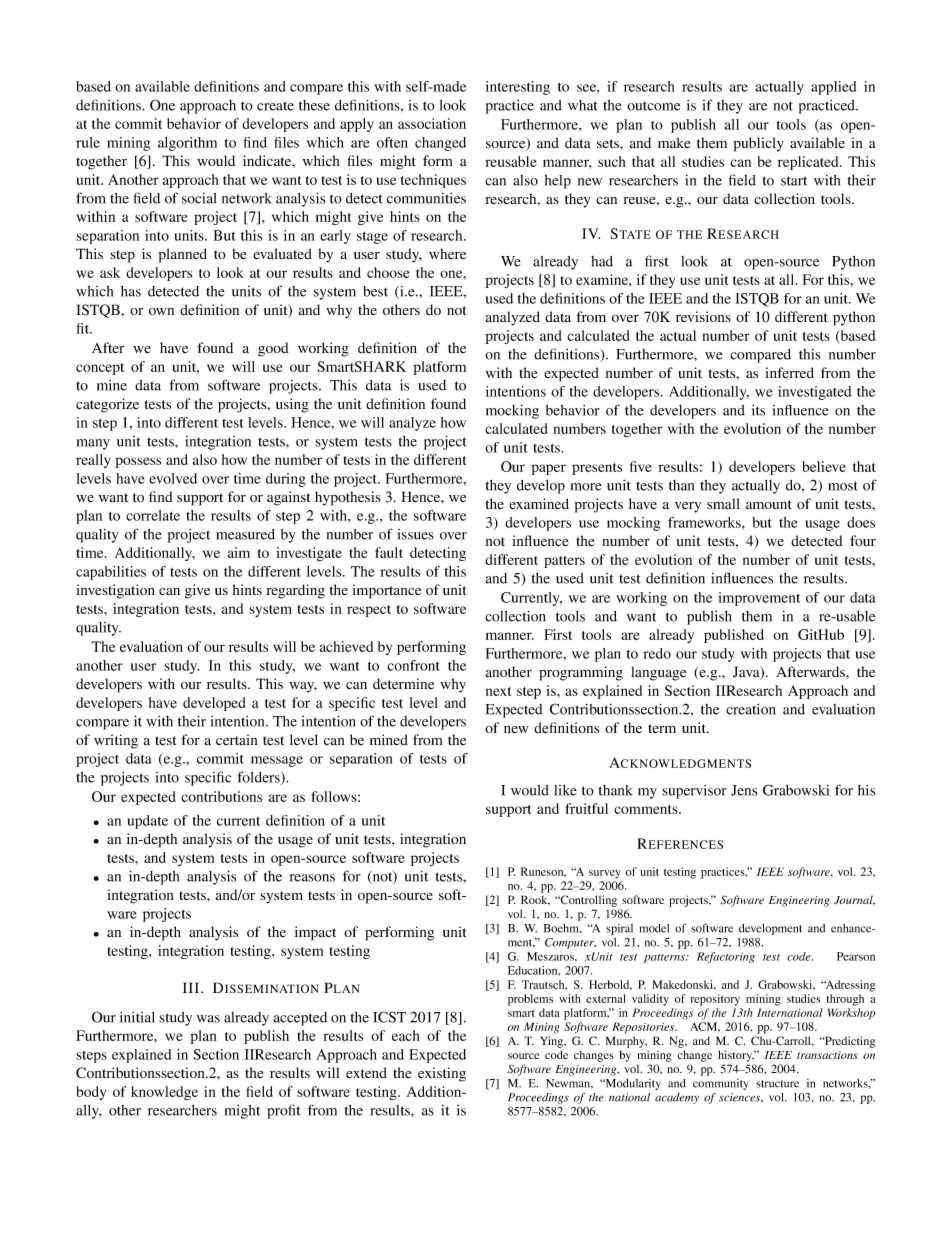 Image resolution: width=952 pixels, height=1233 pixels. Describe the element at coordinates (386, 591) in the screenshot. I see `importance` at that location.
